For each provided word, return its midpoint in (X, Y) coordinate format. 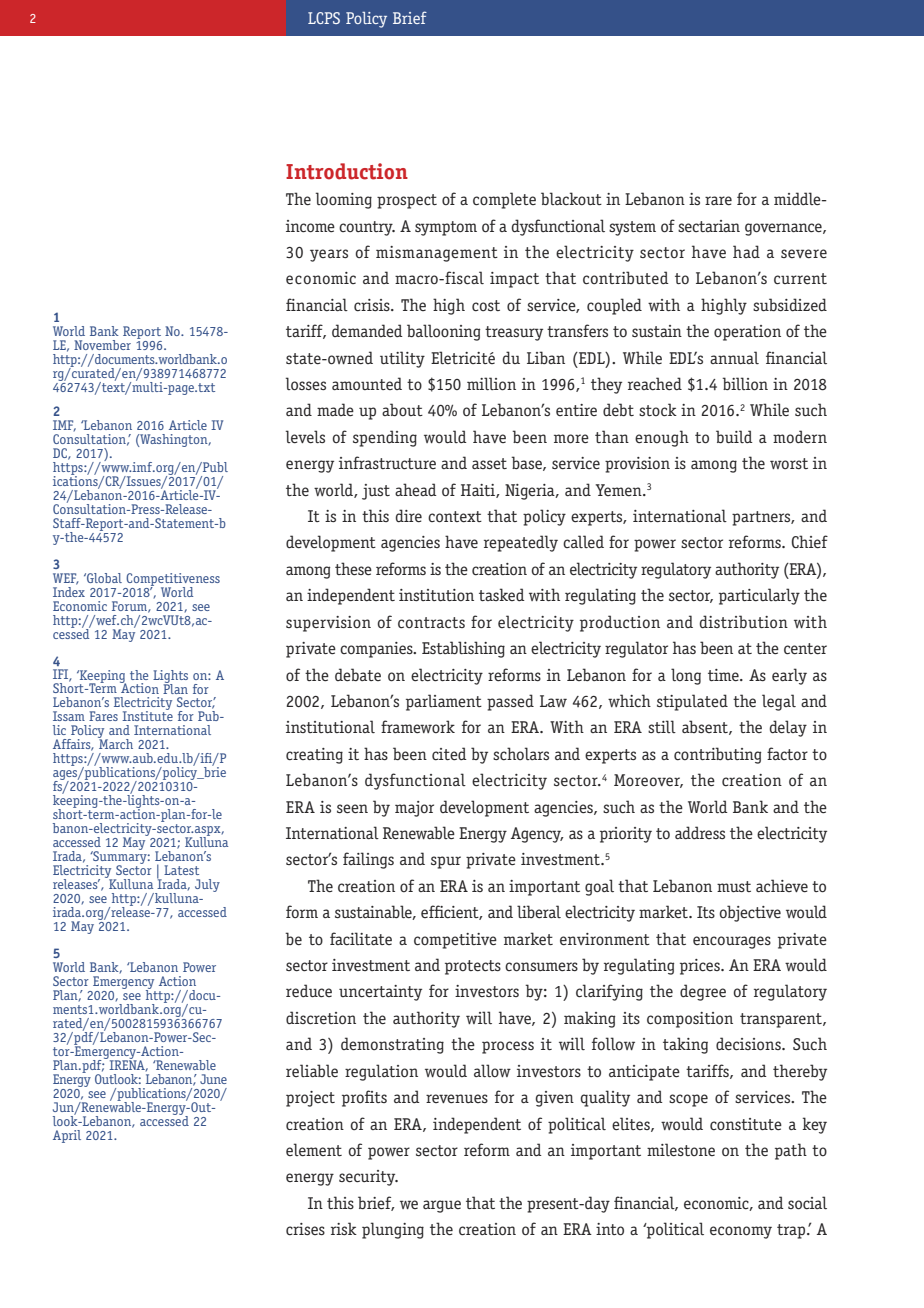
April (67, 1136)
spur (446, 862)
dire (409, 515)
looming (344, 200)
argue (442, 1206)
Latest (181, 870)
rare (718, 200)
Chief (810, 541)
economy (741, 1232)
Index (69, 592)
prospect (407, 201)
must (734, 886)
